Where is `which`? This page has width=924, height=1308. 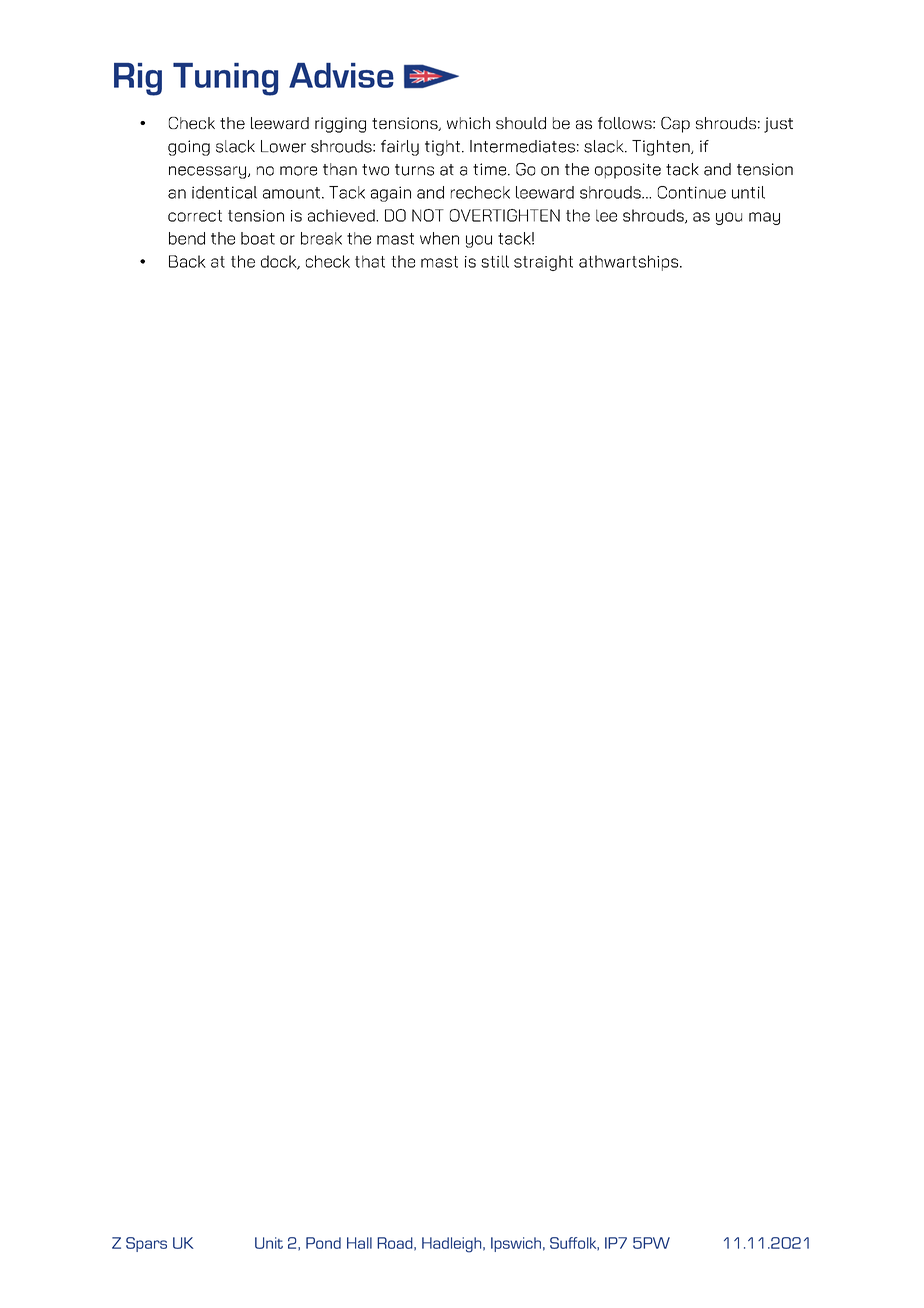
which is located at coordinates (468, 123).
